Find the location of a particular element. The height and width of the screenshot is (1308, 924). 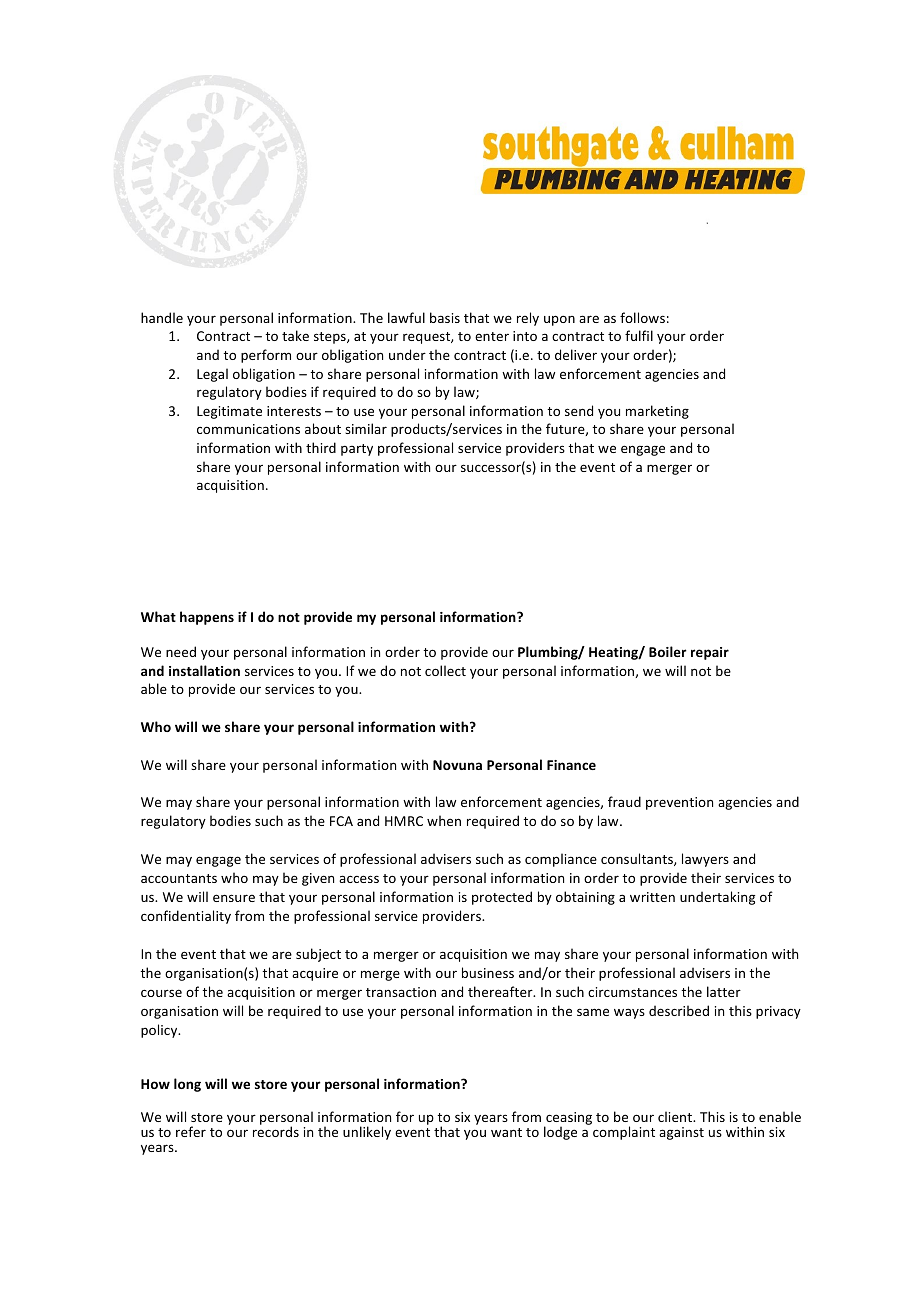

fulfil is located at coordinates (639, 335).
